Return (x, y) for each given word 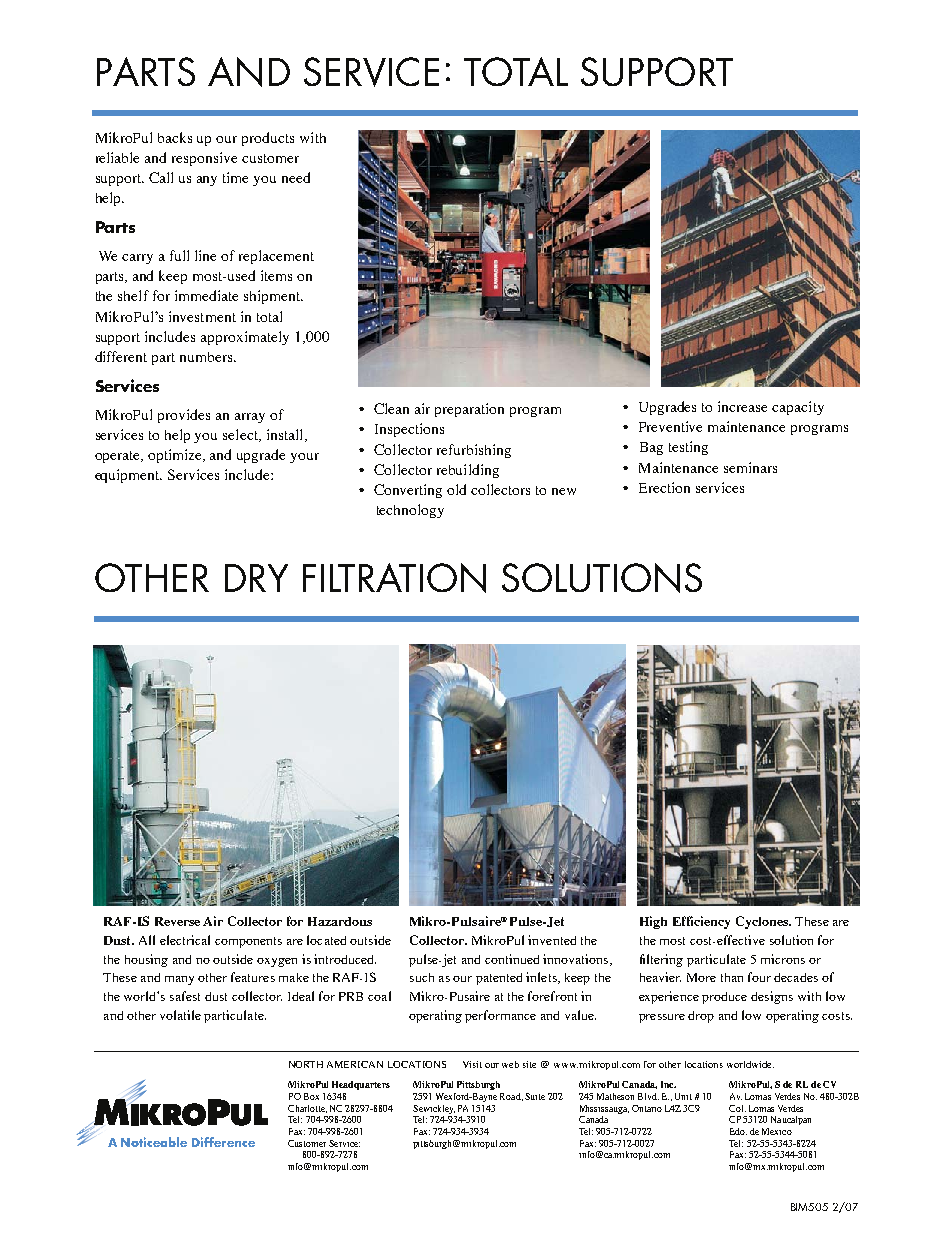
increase (742, 406)
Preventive (670, 426)
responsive (204, 159)
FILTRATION (394, 578)
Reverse (177, 921)
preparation (469, 410)
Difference (223, 1142)
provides (184, 416)
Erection (664, 487)
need (296, 177)
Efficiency (701, 922)
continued (512, 959)
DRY (256, 578)
